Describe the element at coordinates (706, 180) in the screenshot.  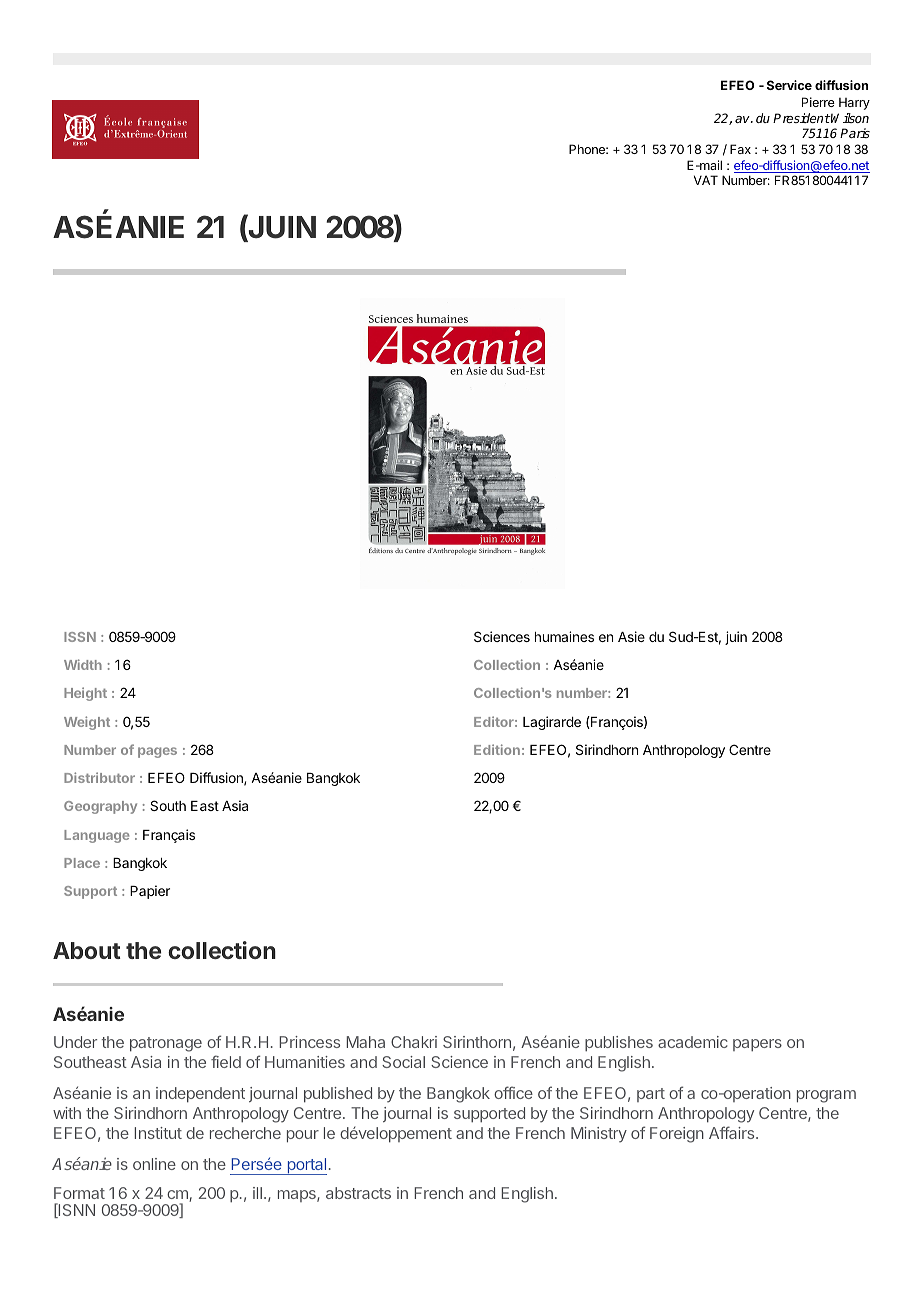
I see `VAT` at that location.
